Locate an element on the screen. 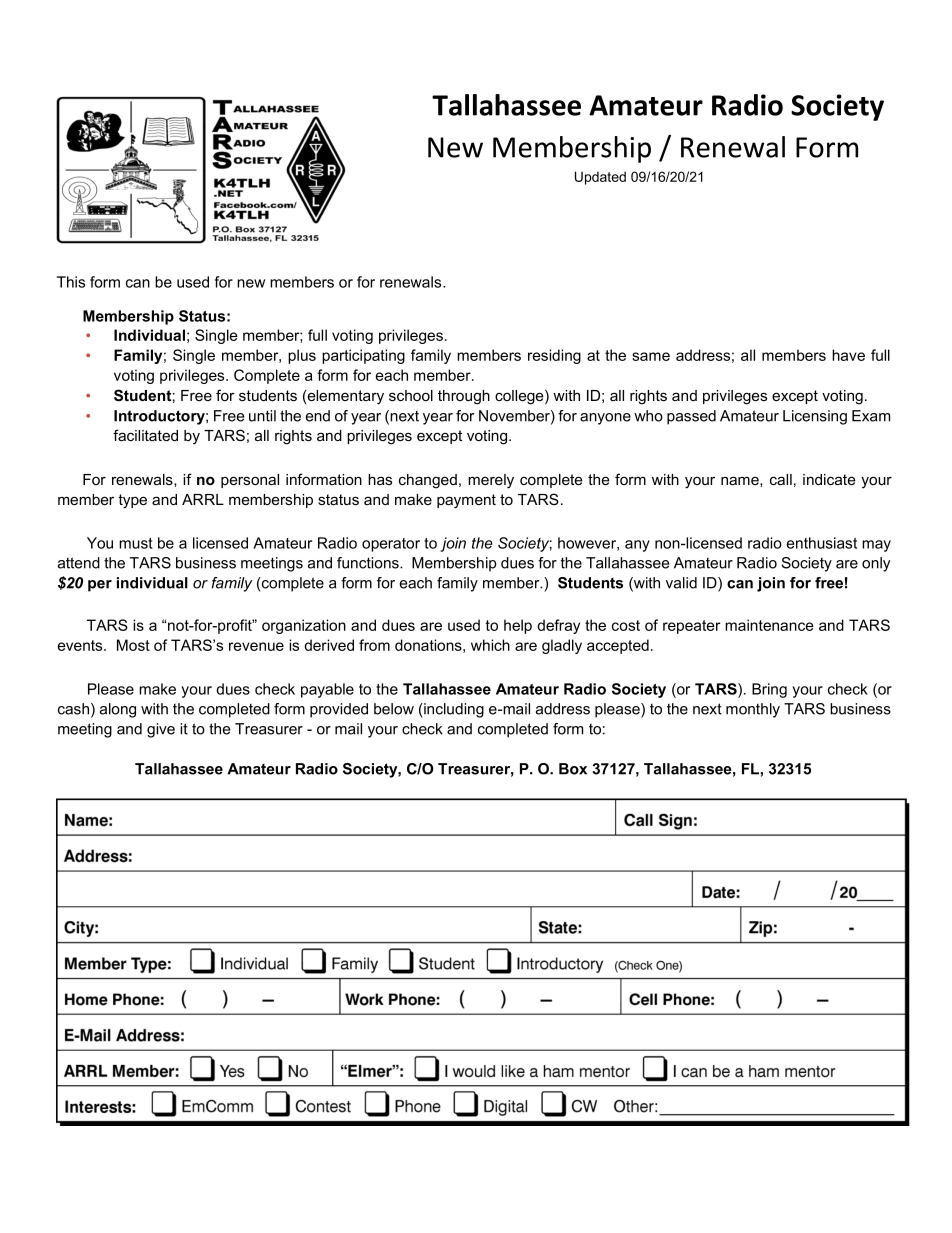 This screenshot has height=1233, width=952. must is located at coordinates (136, 543).
